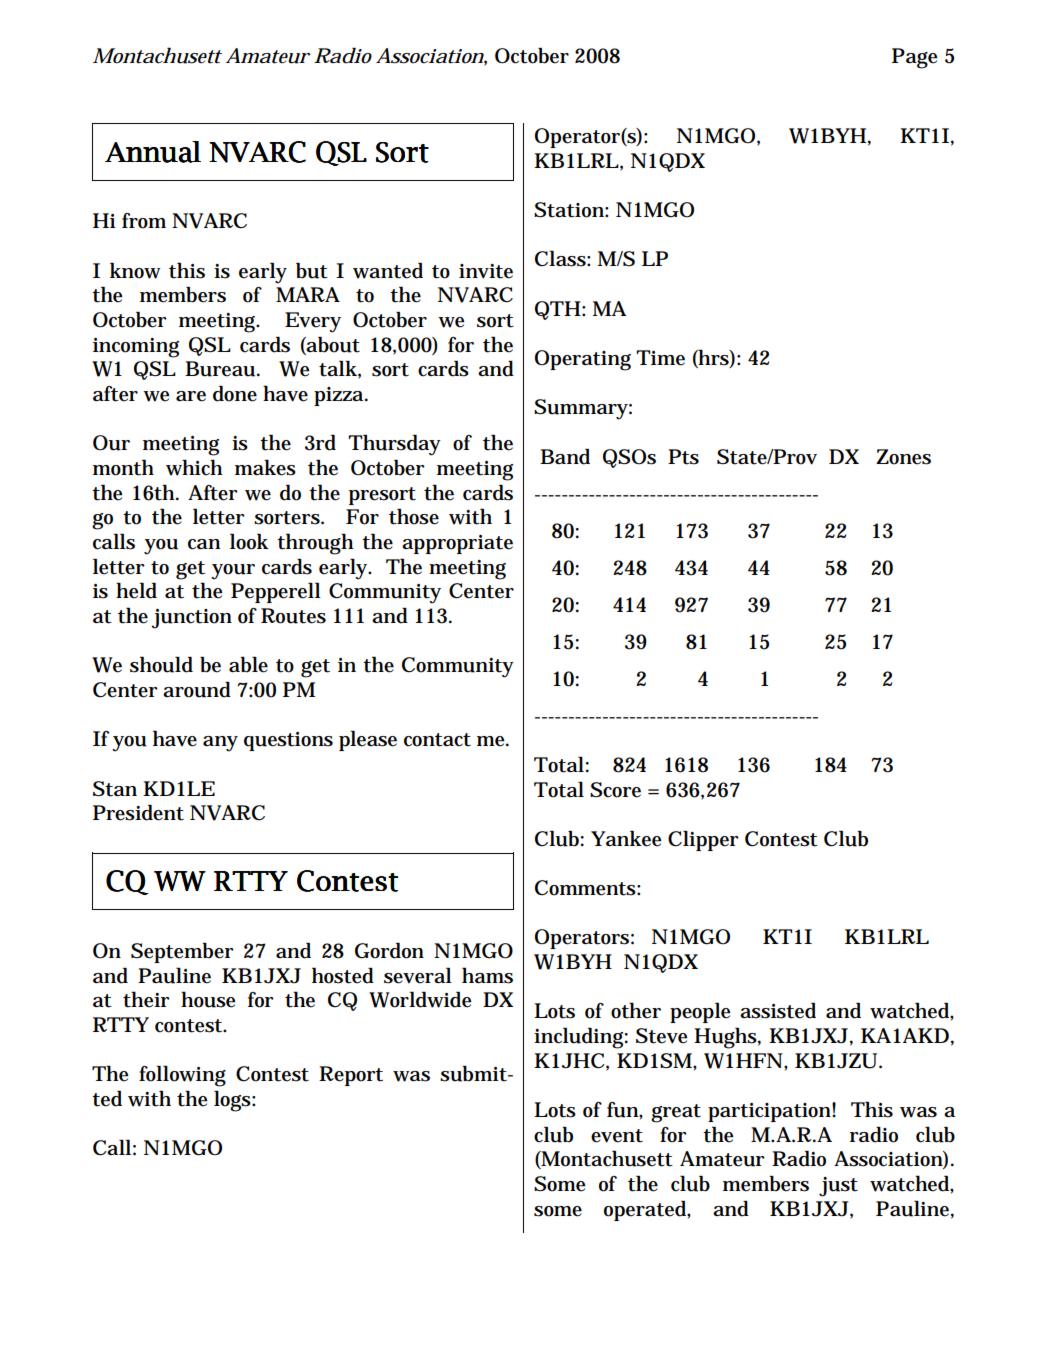 This screenshot has height=1356, width=1048. What do you see at coordinates (486, 271) in the screenshot?
I see `invite` at bounding box center [486, 271].
